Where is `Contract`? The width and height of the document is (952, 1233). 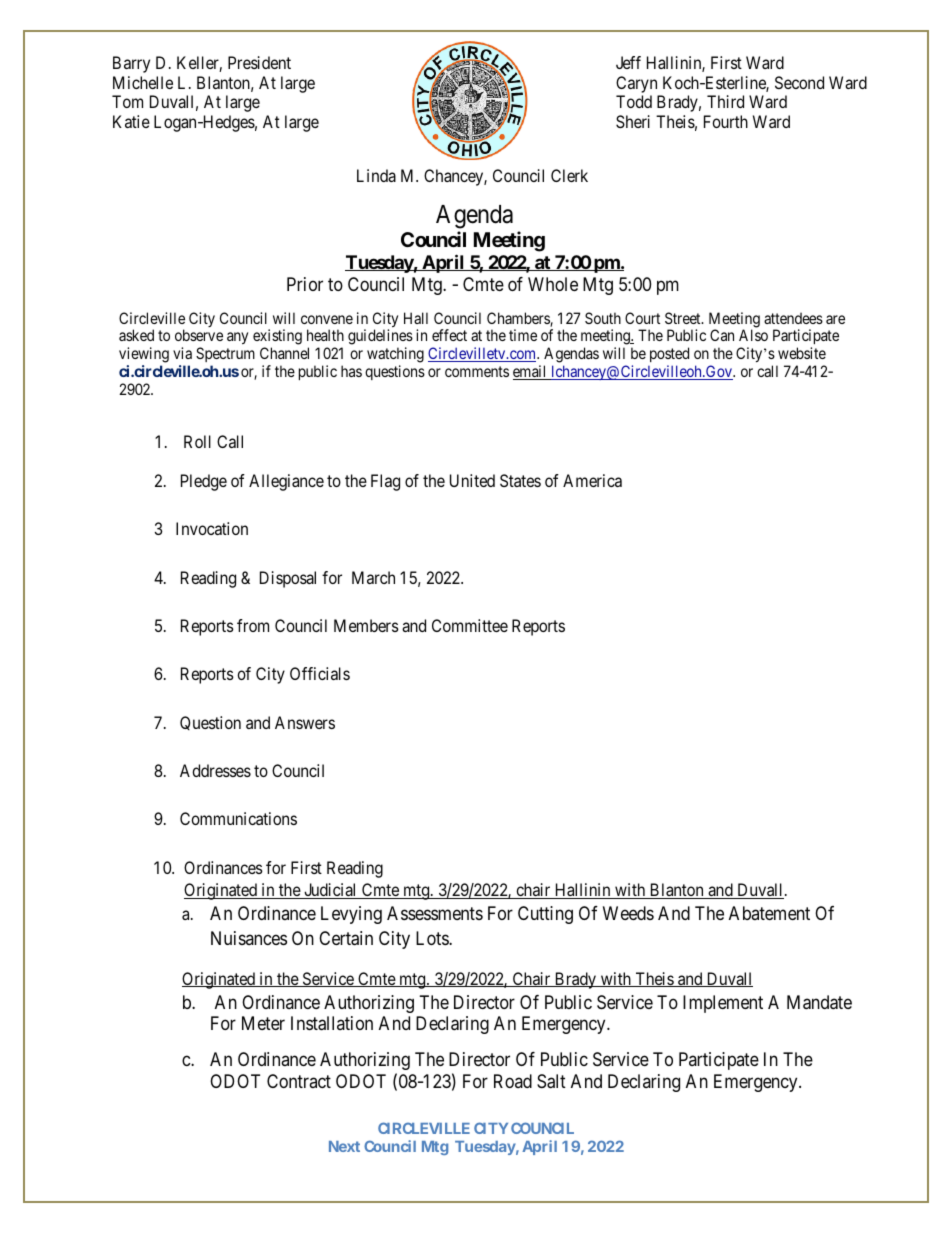
Contract is located at coordinates (299, 1081).
